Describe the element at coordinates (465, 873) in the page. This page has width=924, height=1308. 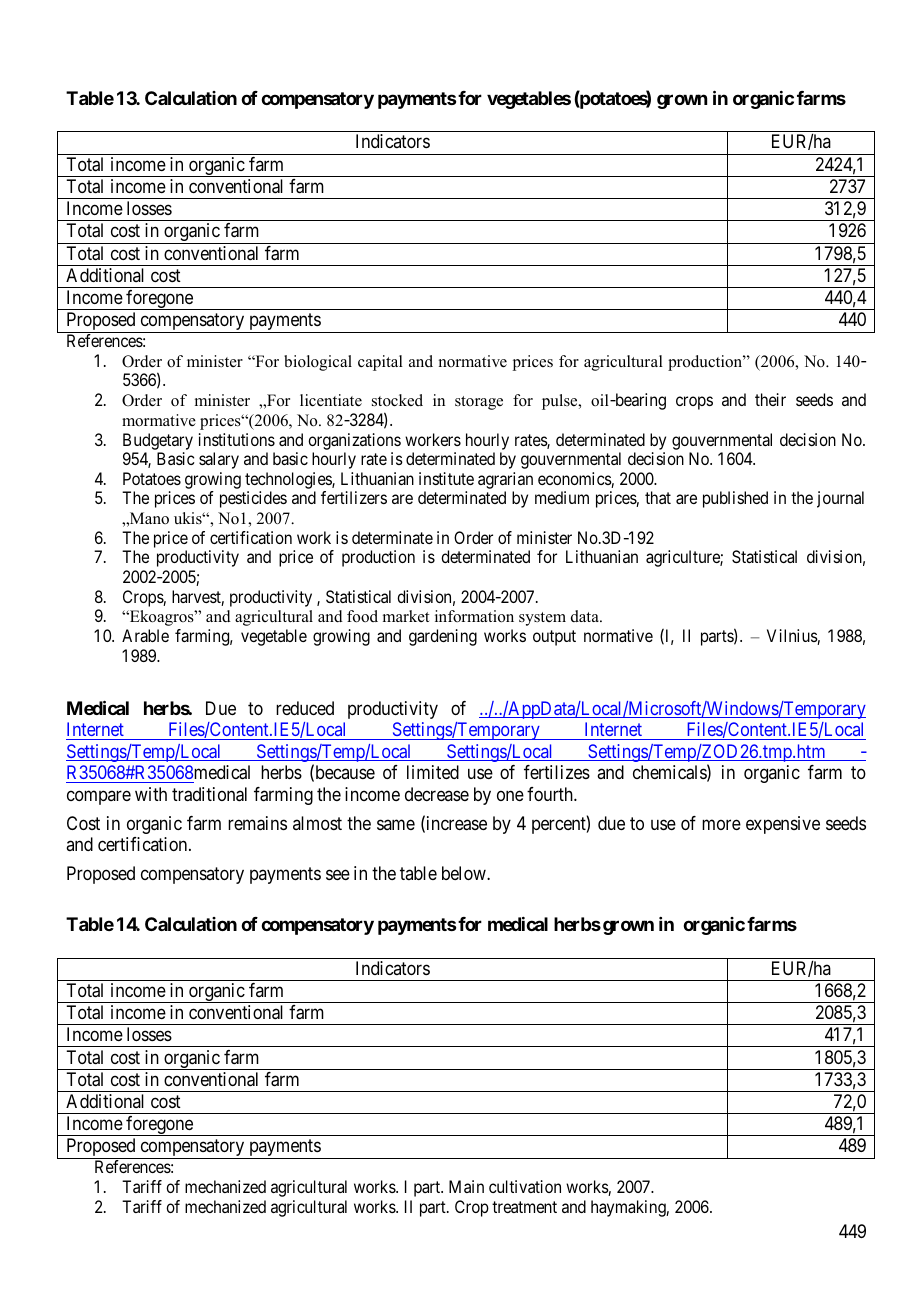
I see `below` at that location.
